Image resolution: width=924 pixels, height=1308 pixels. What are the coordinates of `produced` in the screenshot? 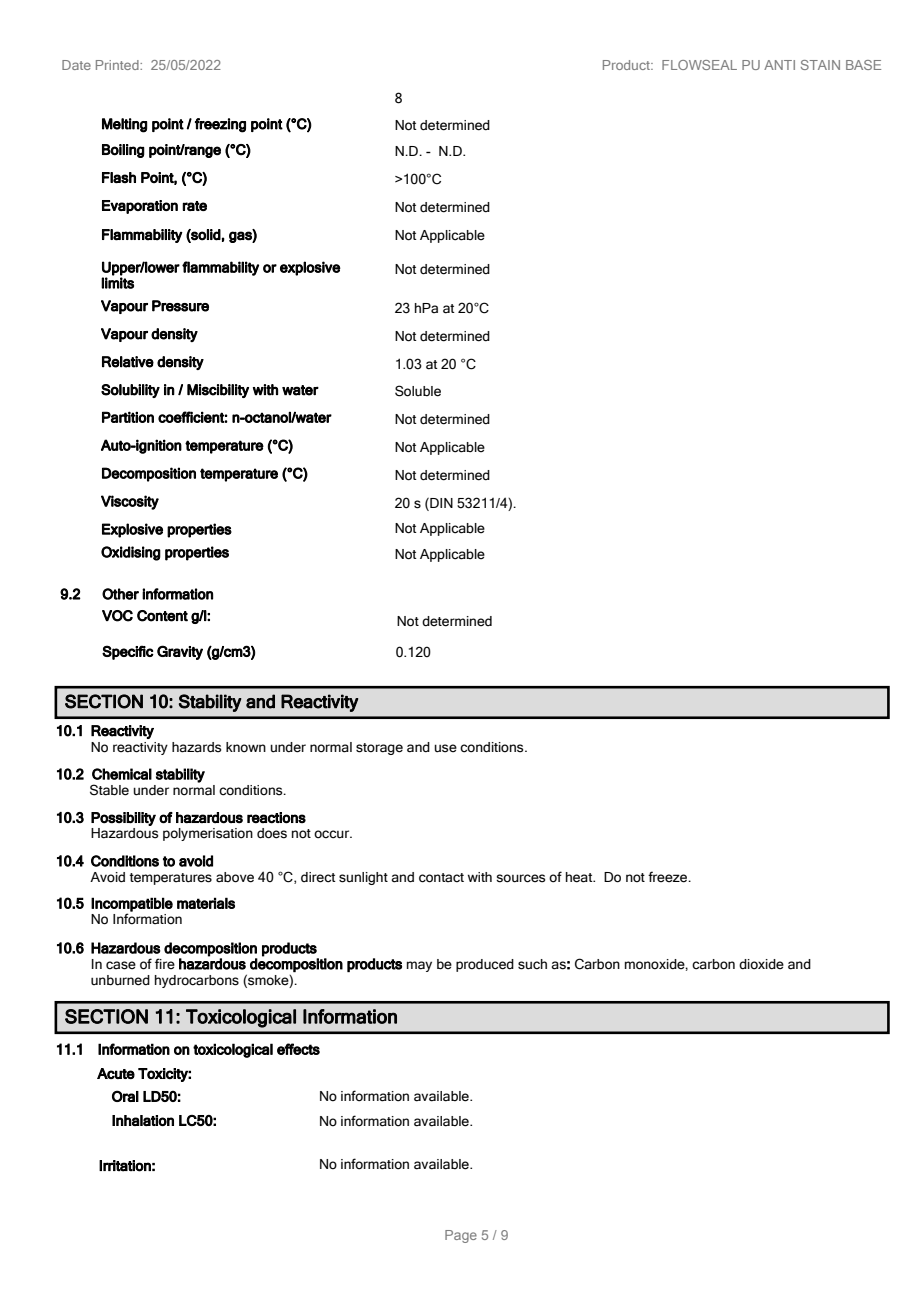 It's located at (485, 965).
